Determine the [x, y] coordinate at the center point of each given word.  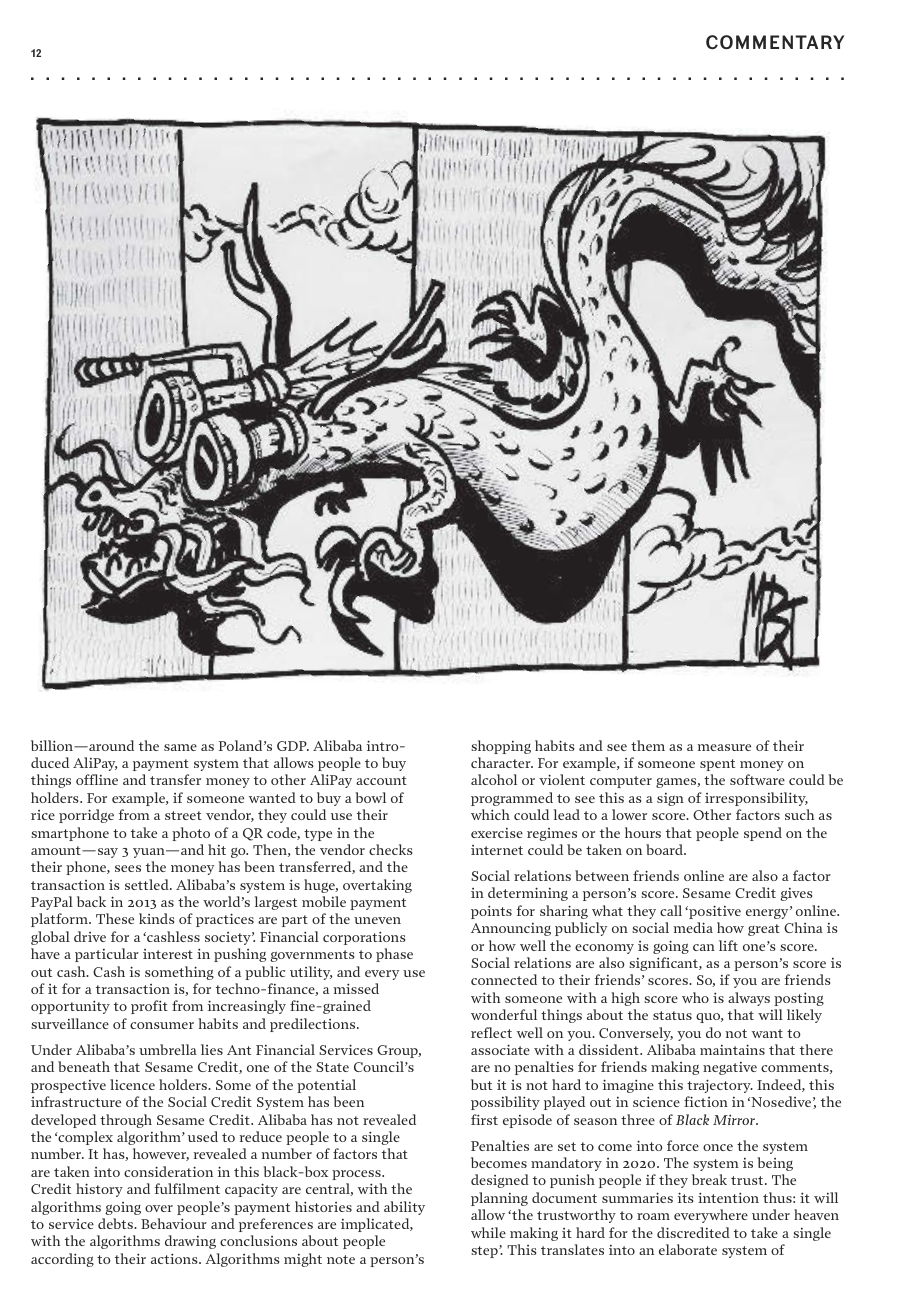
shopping [501, 747]
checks [390, 849]
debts [116, 1223]
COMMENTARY [775, 42]
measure [724, 747]
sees [128, 868]
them [648, 745]
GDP [293, 746]
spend [763, 834]
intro [384, 745]
